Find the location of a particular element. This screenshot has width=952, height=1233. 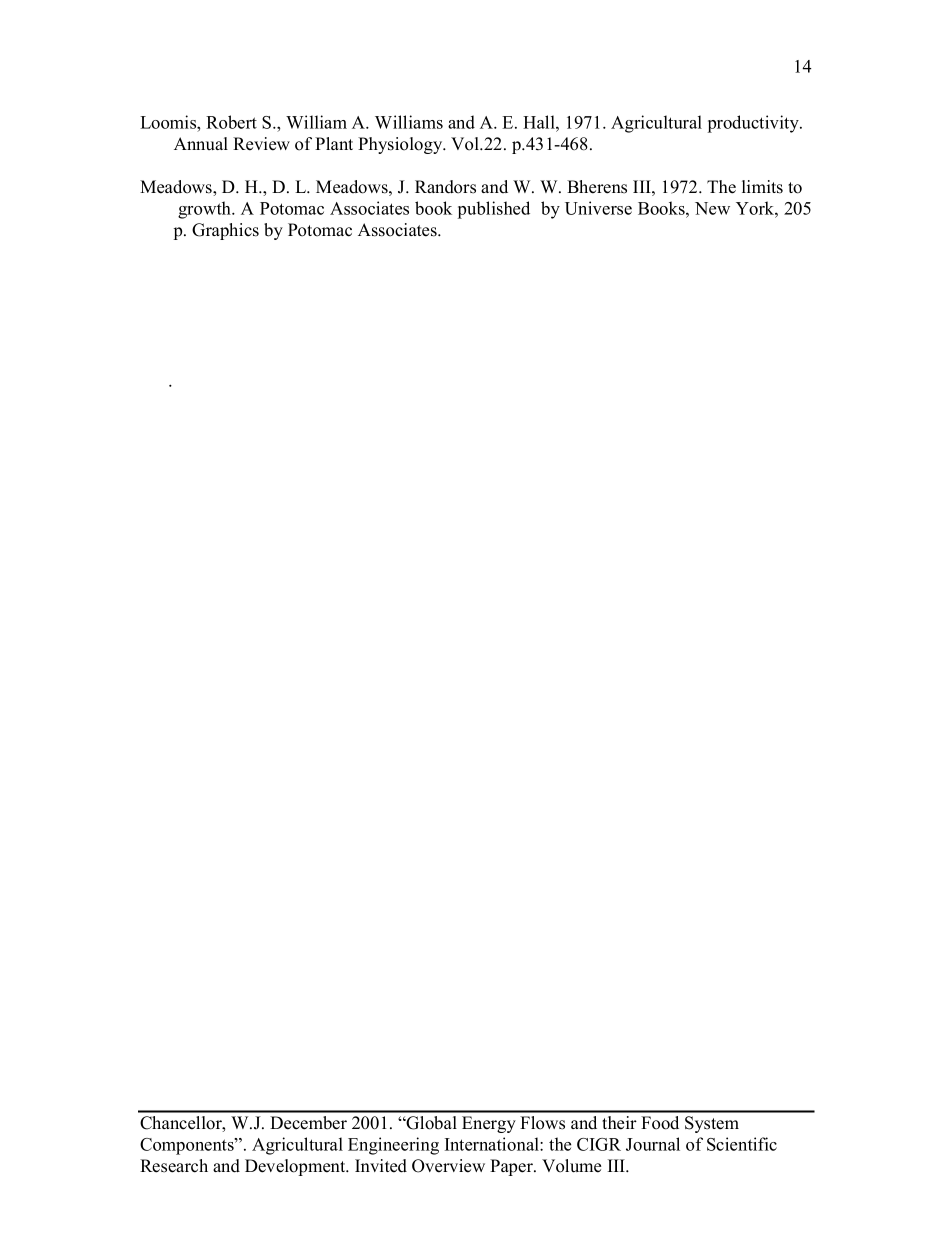

Review is located at coordinates (261, 144).
